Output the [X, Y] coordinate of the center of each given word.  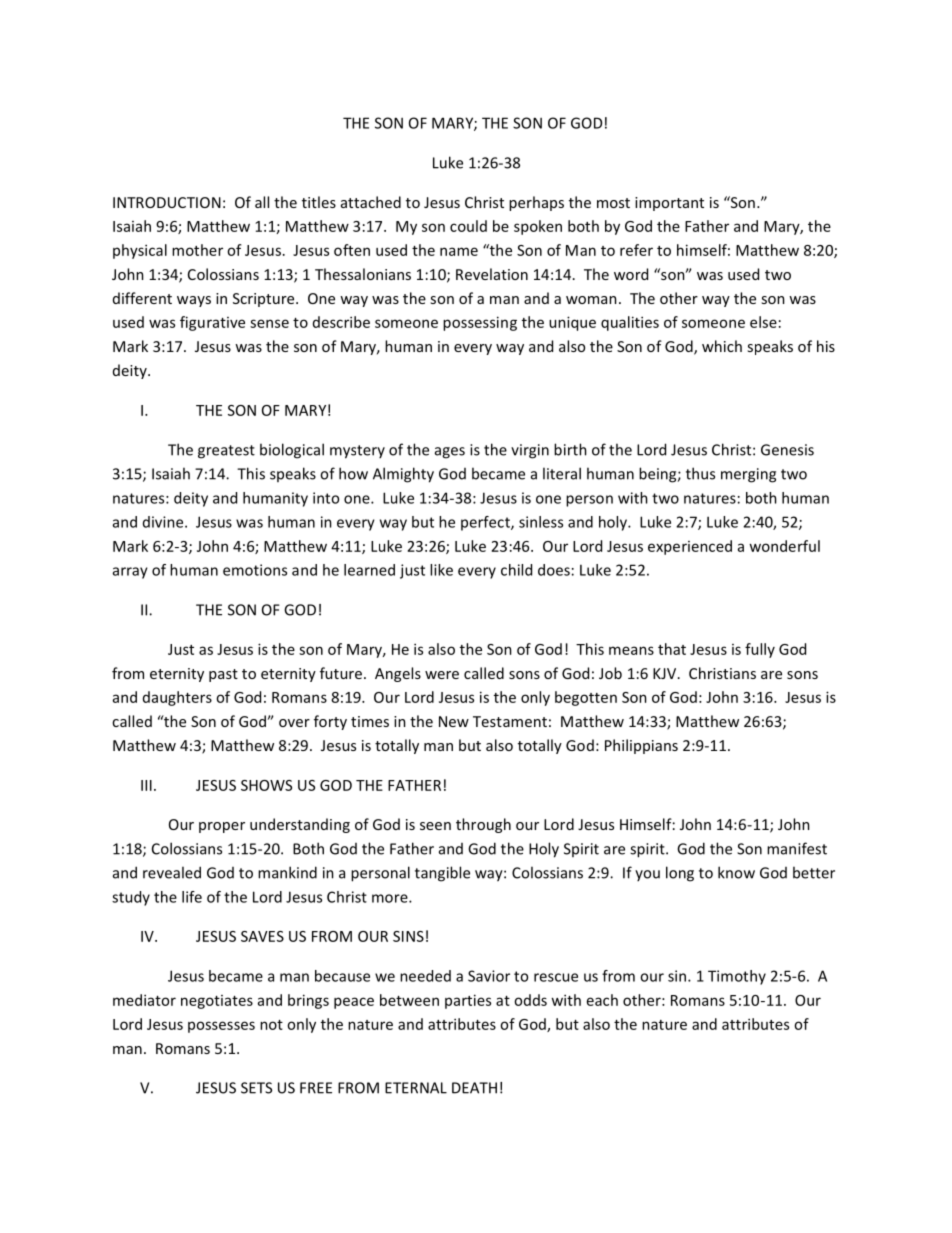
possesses [221, 1027]
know [736, 872]
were [442, 675]
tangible [442, 874]
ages [450, 453]
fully [760, 650]
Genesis [787, 450]
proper [222, 827]
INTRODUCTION [167, 202]
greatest [226, 452]
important [669, 204]
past [223, 675]
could [468, 226]
